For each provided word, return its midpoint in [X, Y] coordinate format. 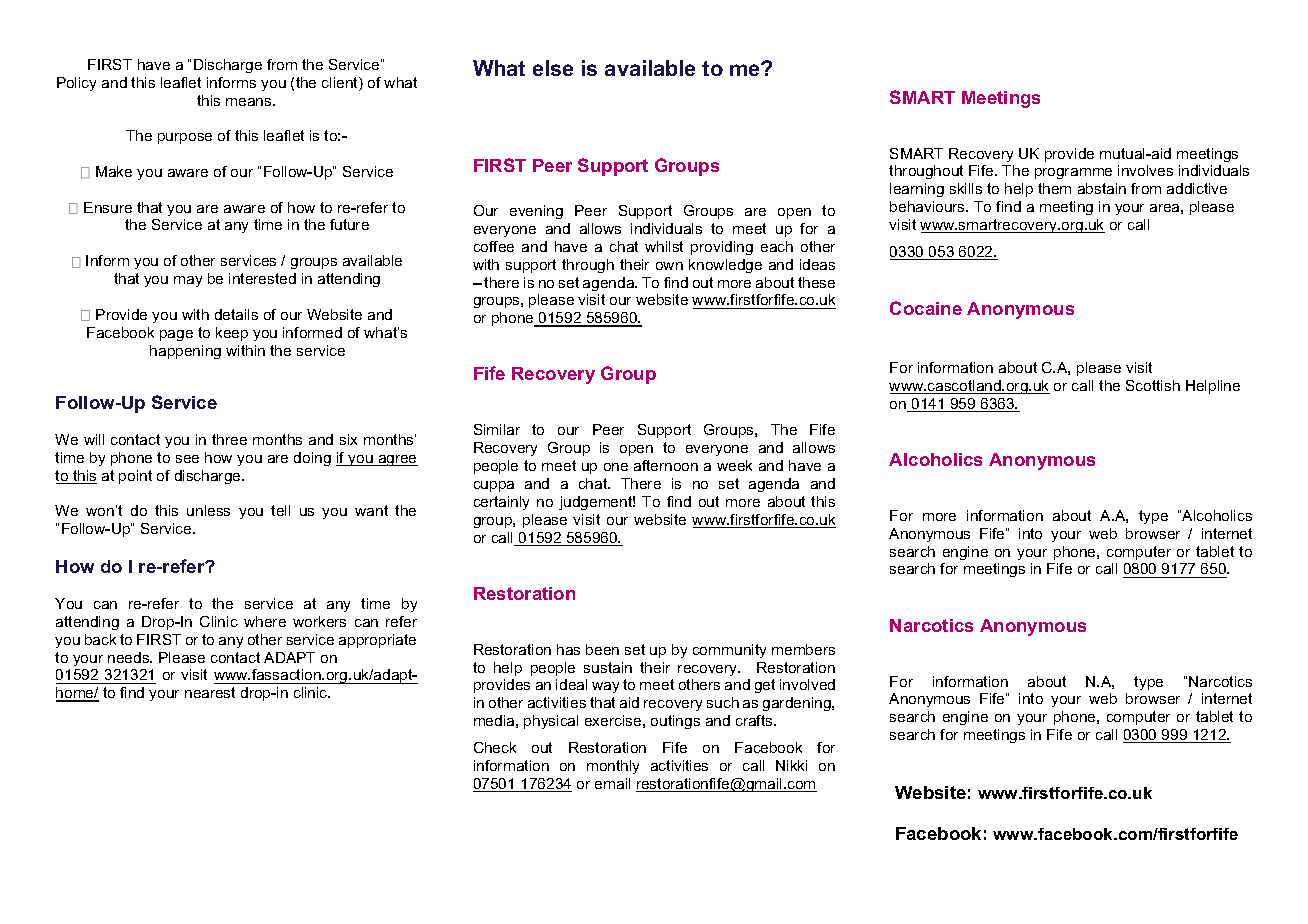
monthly [613, 767]
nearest [210, 692]
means [250, 102]
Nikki [791, 765]
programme [1073, 173]
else [553, 68]
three [229, 439]
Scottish [1153, 385]
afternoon [666, 465]
